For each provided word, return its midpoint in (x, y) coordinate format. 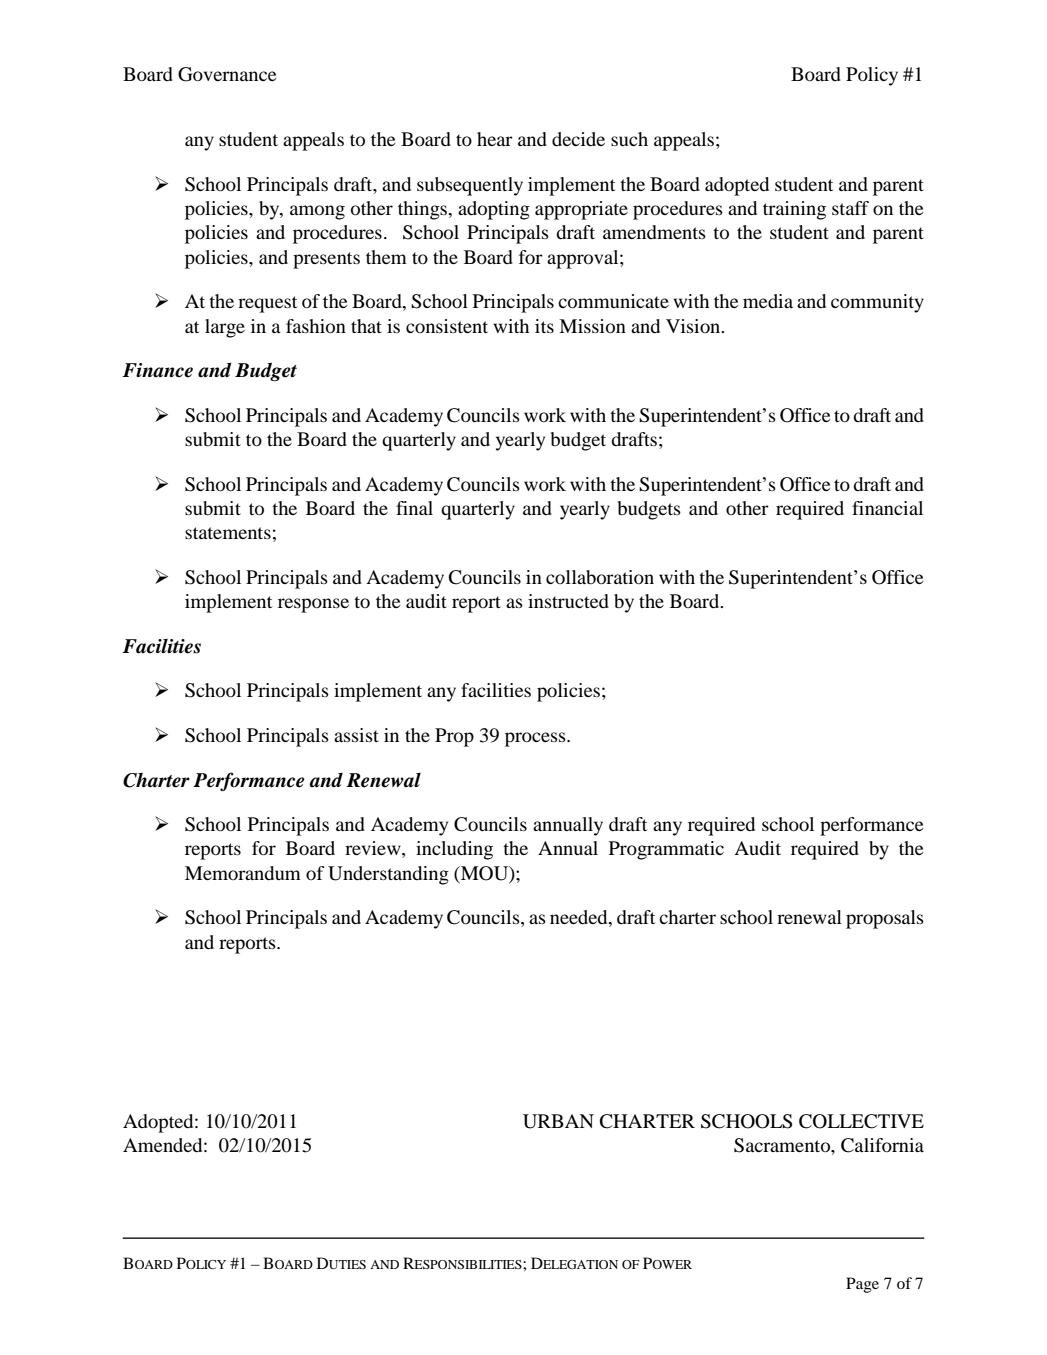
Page (862, 1285)
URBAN (558, 1121)
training (794, 210)
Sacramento (783, 1145)
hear (495, 139)
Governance (227, 74)
